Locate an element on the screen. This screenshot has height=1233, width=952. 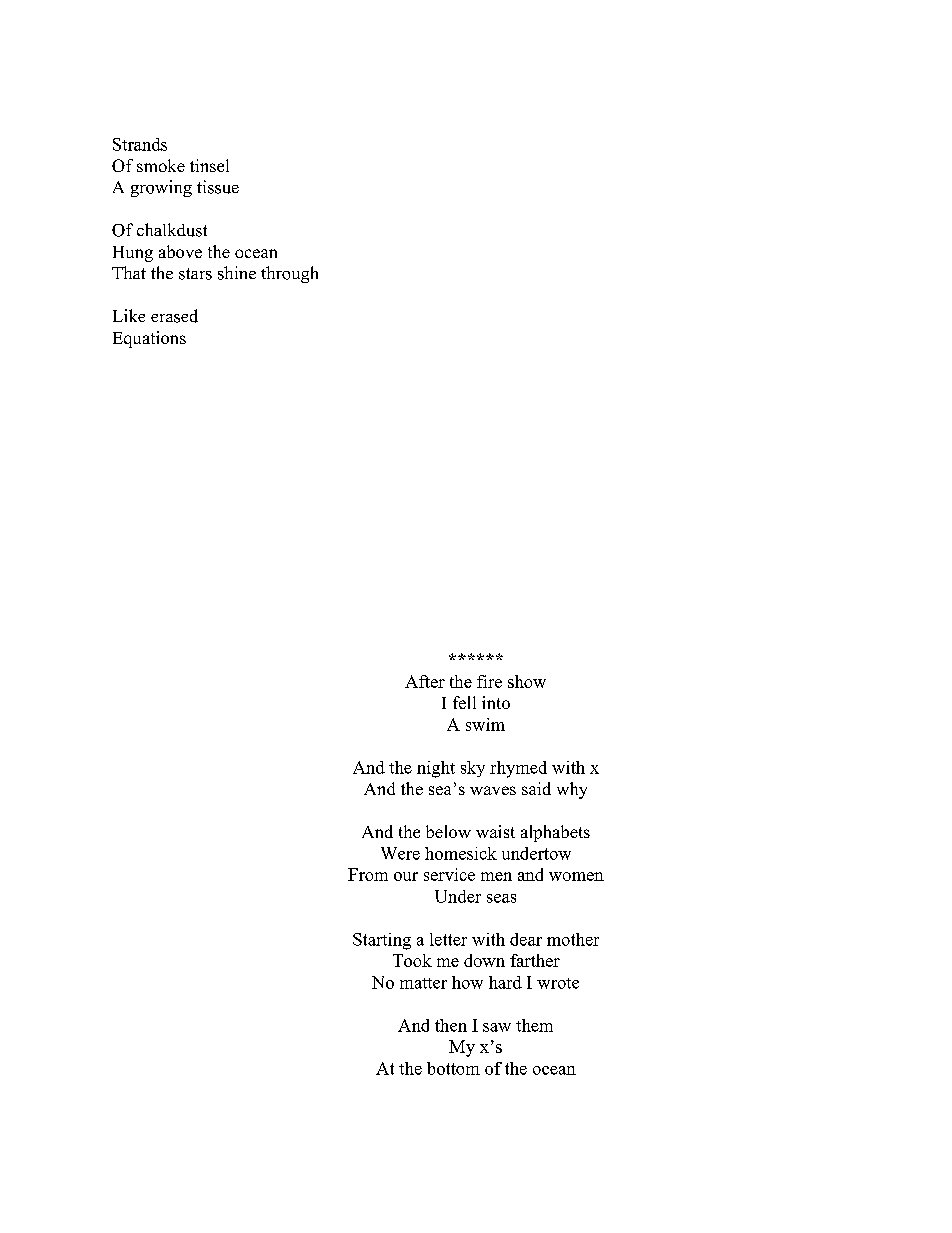
shine is located at coordinates (237, 273).
